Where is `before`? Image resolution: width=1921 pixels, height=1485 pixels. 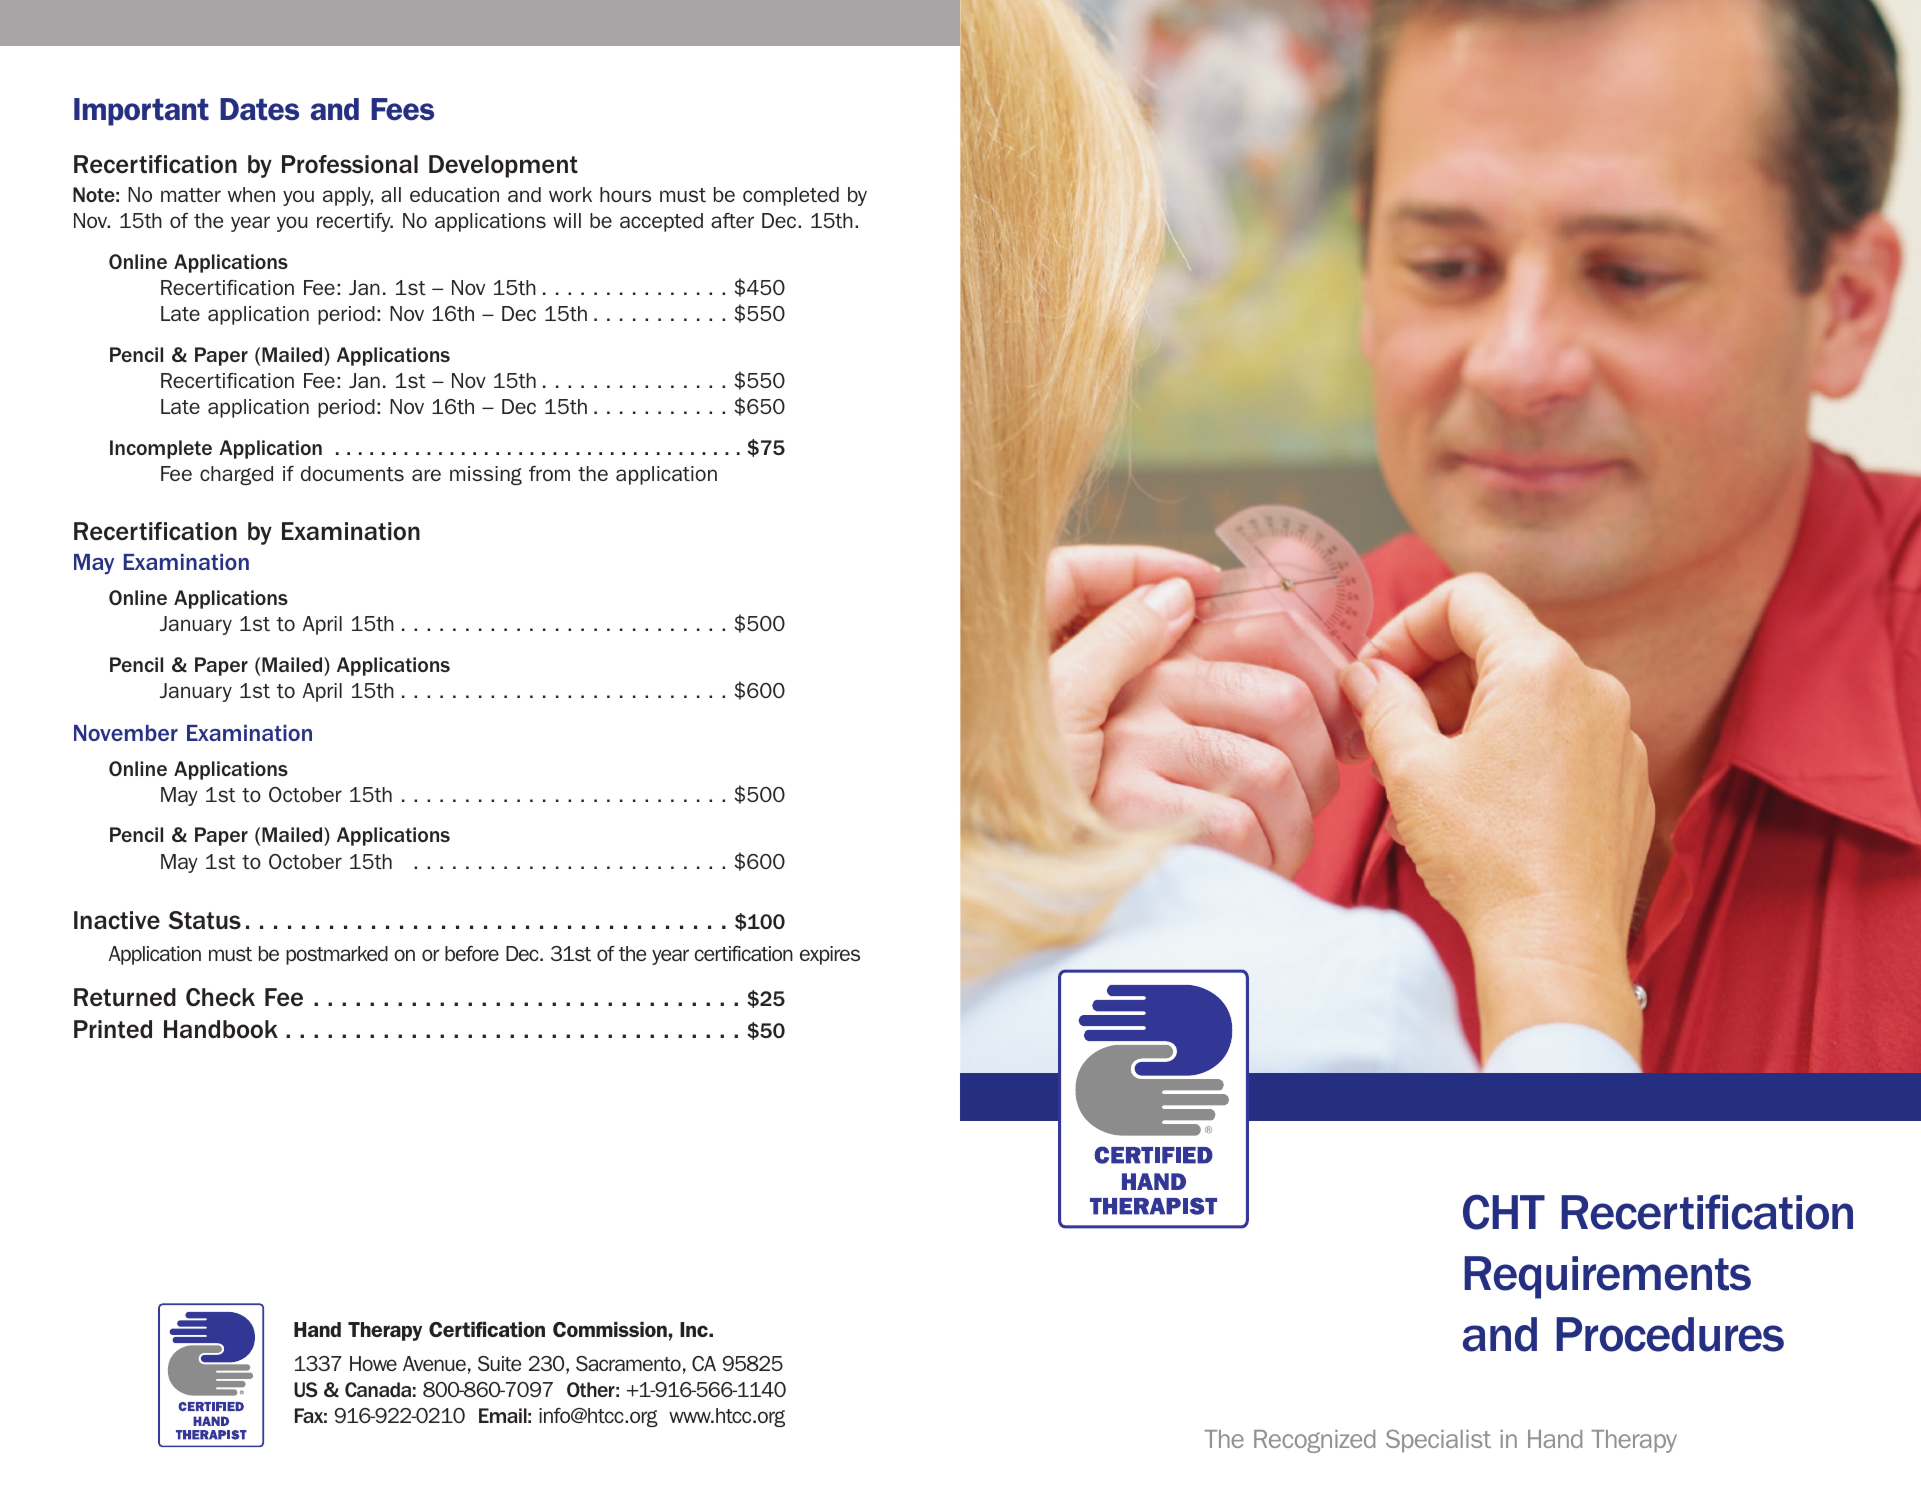 before is located at coordinates (472, 953).
